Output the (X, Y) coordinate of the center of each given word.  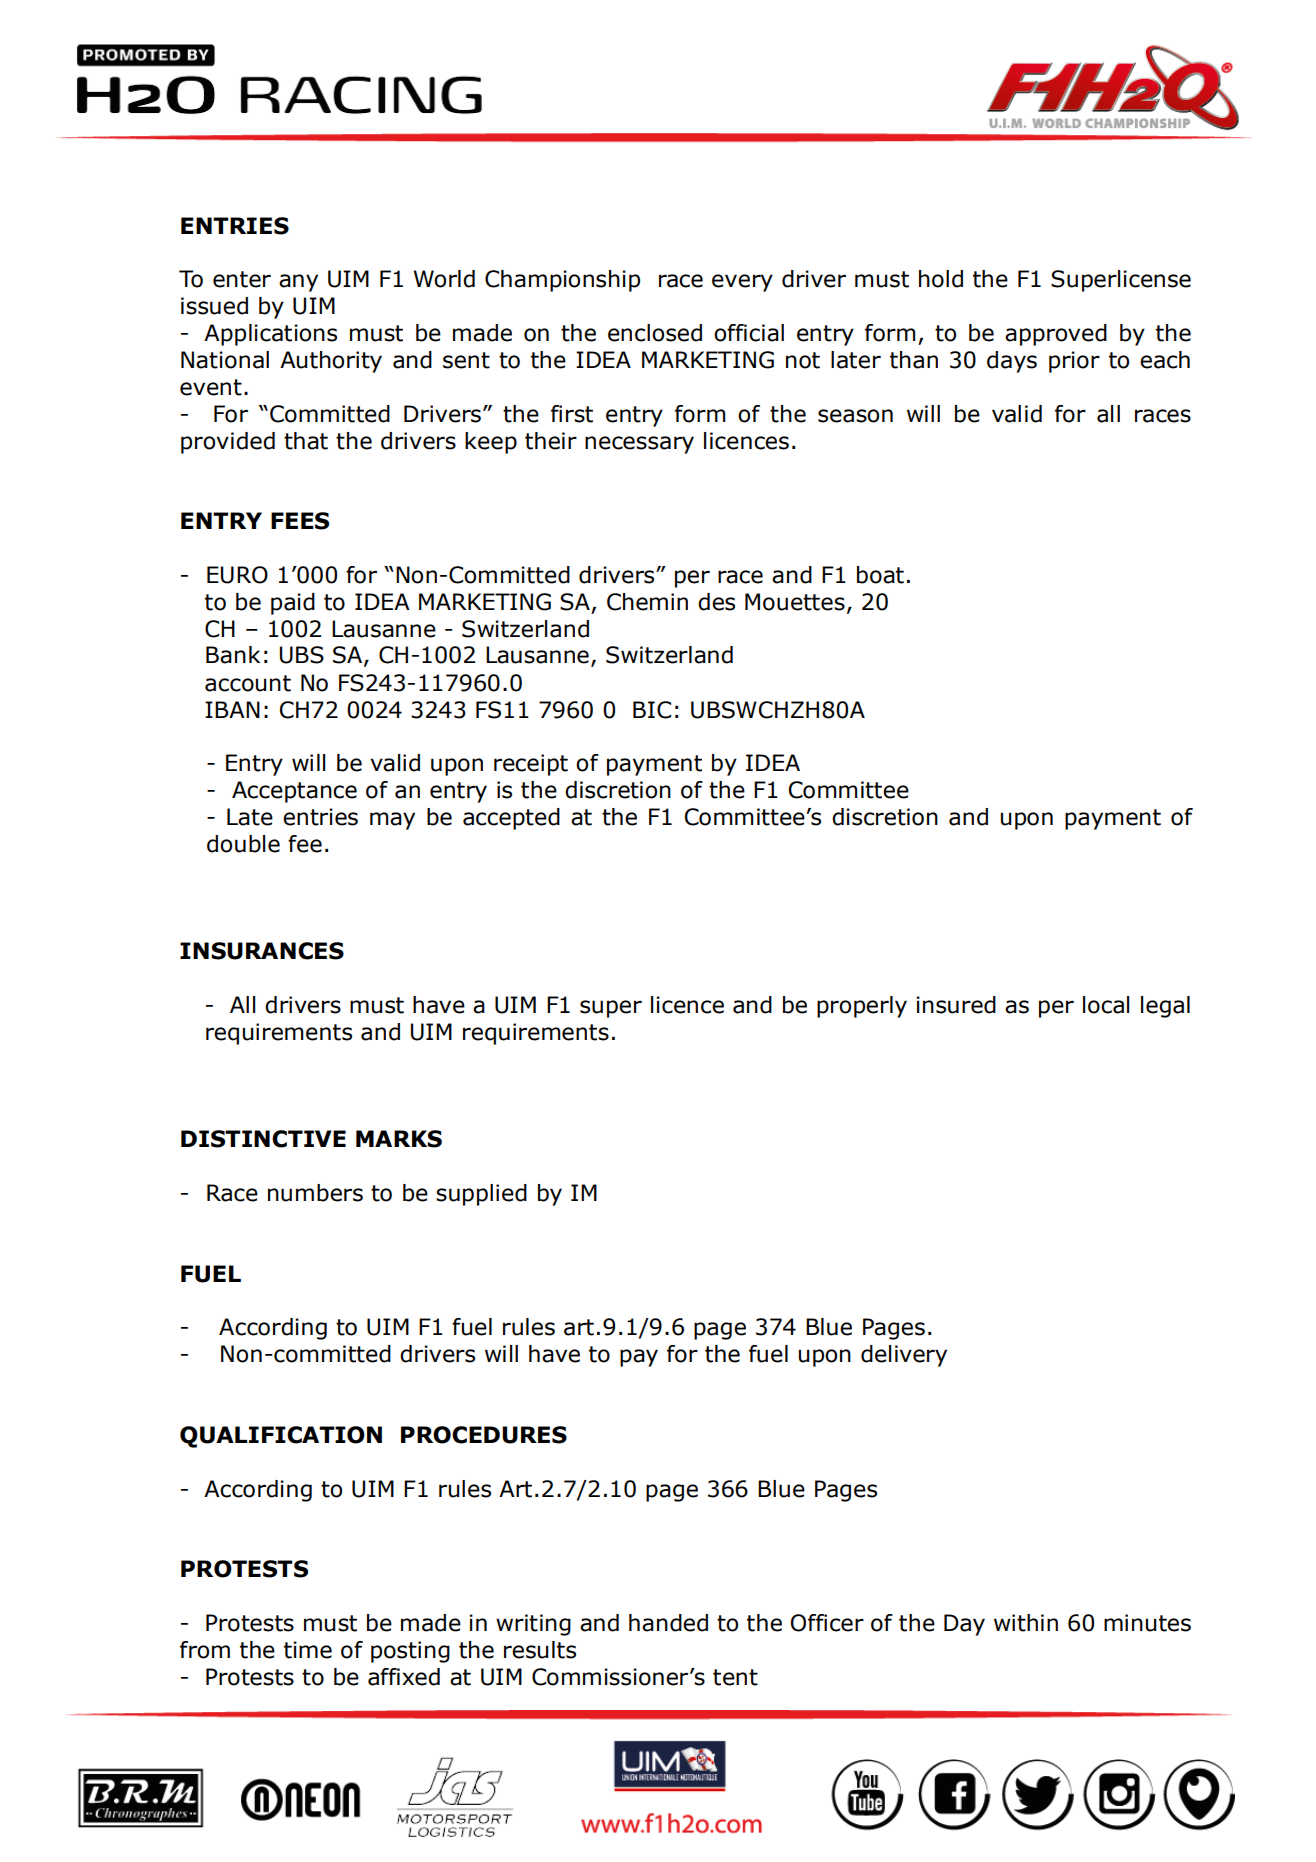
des (716, 602)
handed (668, 1623)
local (1106, 1005)
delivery (904, 1356)
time (308, 1650)
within (1026, 1623)
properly (862, 1007)
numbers (315, 1193)
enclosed (655, 333)
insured (956, 1005)
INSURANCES (262, 951)
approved (1056, 335)
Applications (270, 335)
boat (880, 575)
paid (293, 604)
